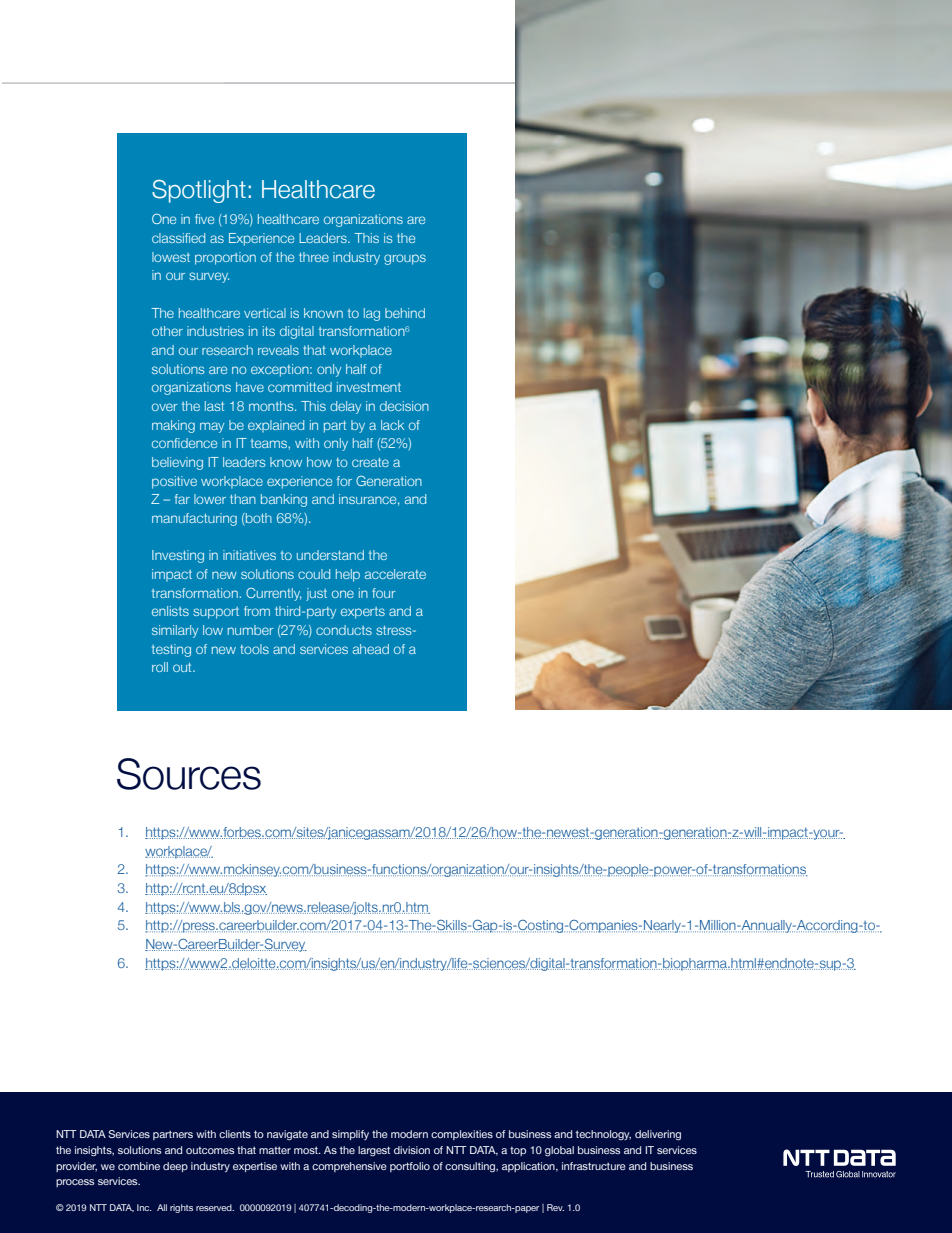 Image resolution: width=952 pixels, height=1233 pixels. Describe the element at coordinates (405, 313) in the page. I see `behind` at that location.
